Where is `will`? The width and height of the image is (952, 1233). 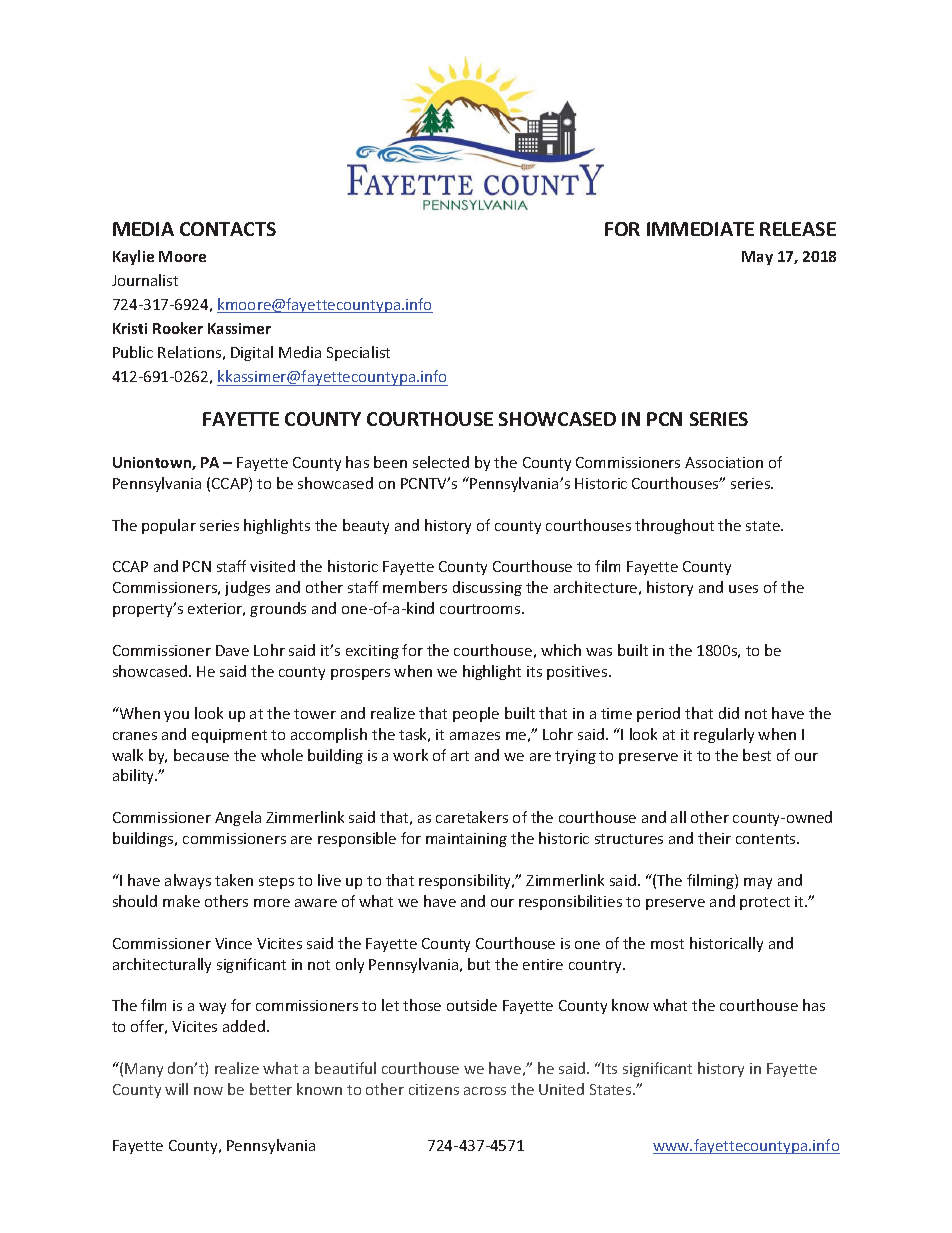
will is located at coordinates (176, 1089).
